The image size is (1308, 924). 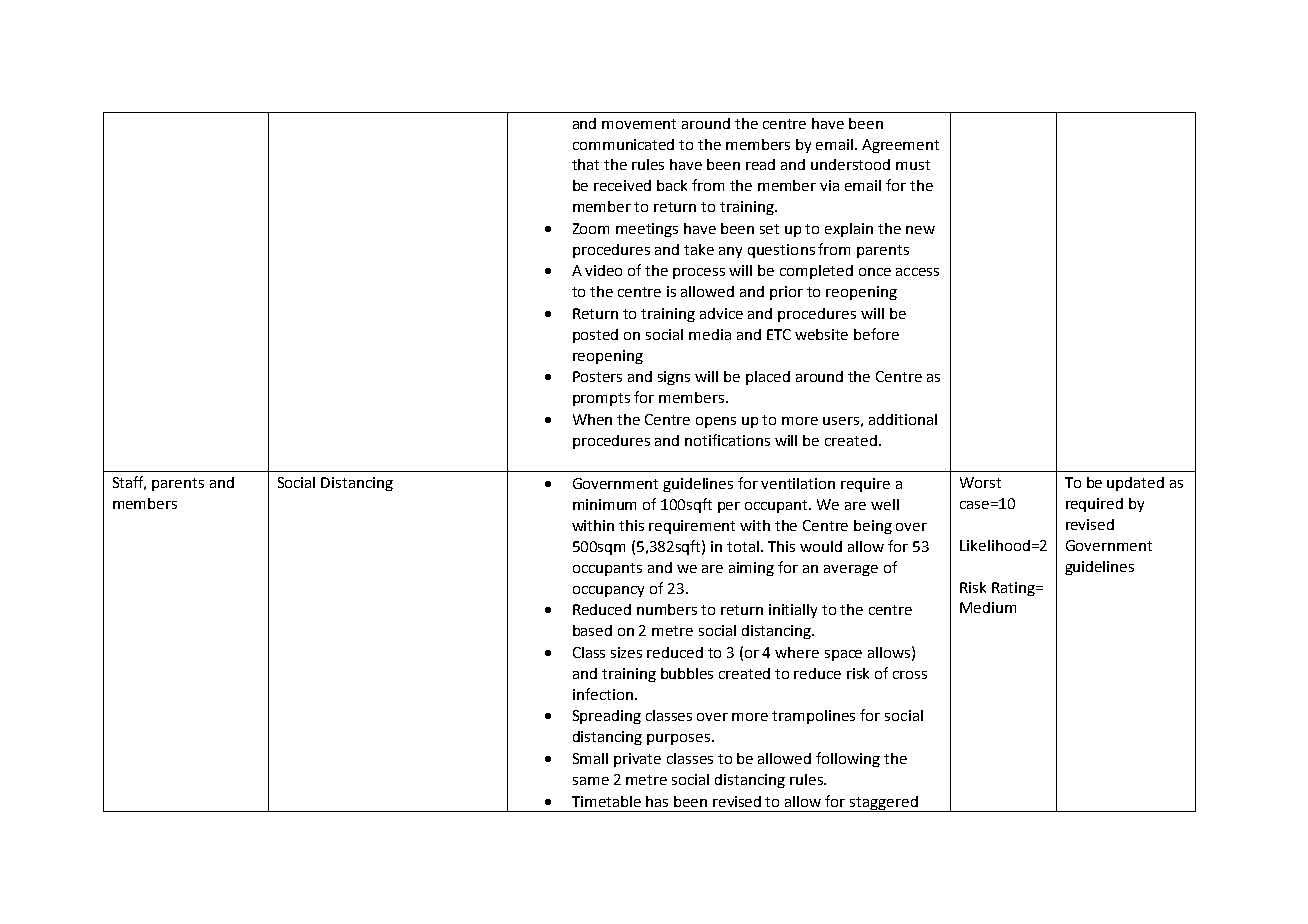 I want to click on communicated, so click(x=623, y=144).
